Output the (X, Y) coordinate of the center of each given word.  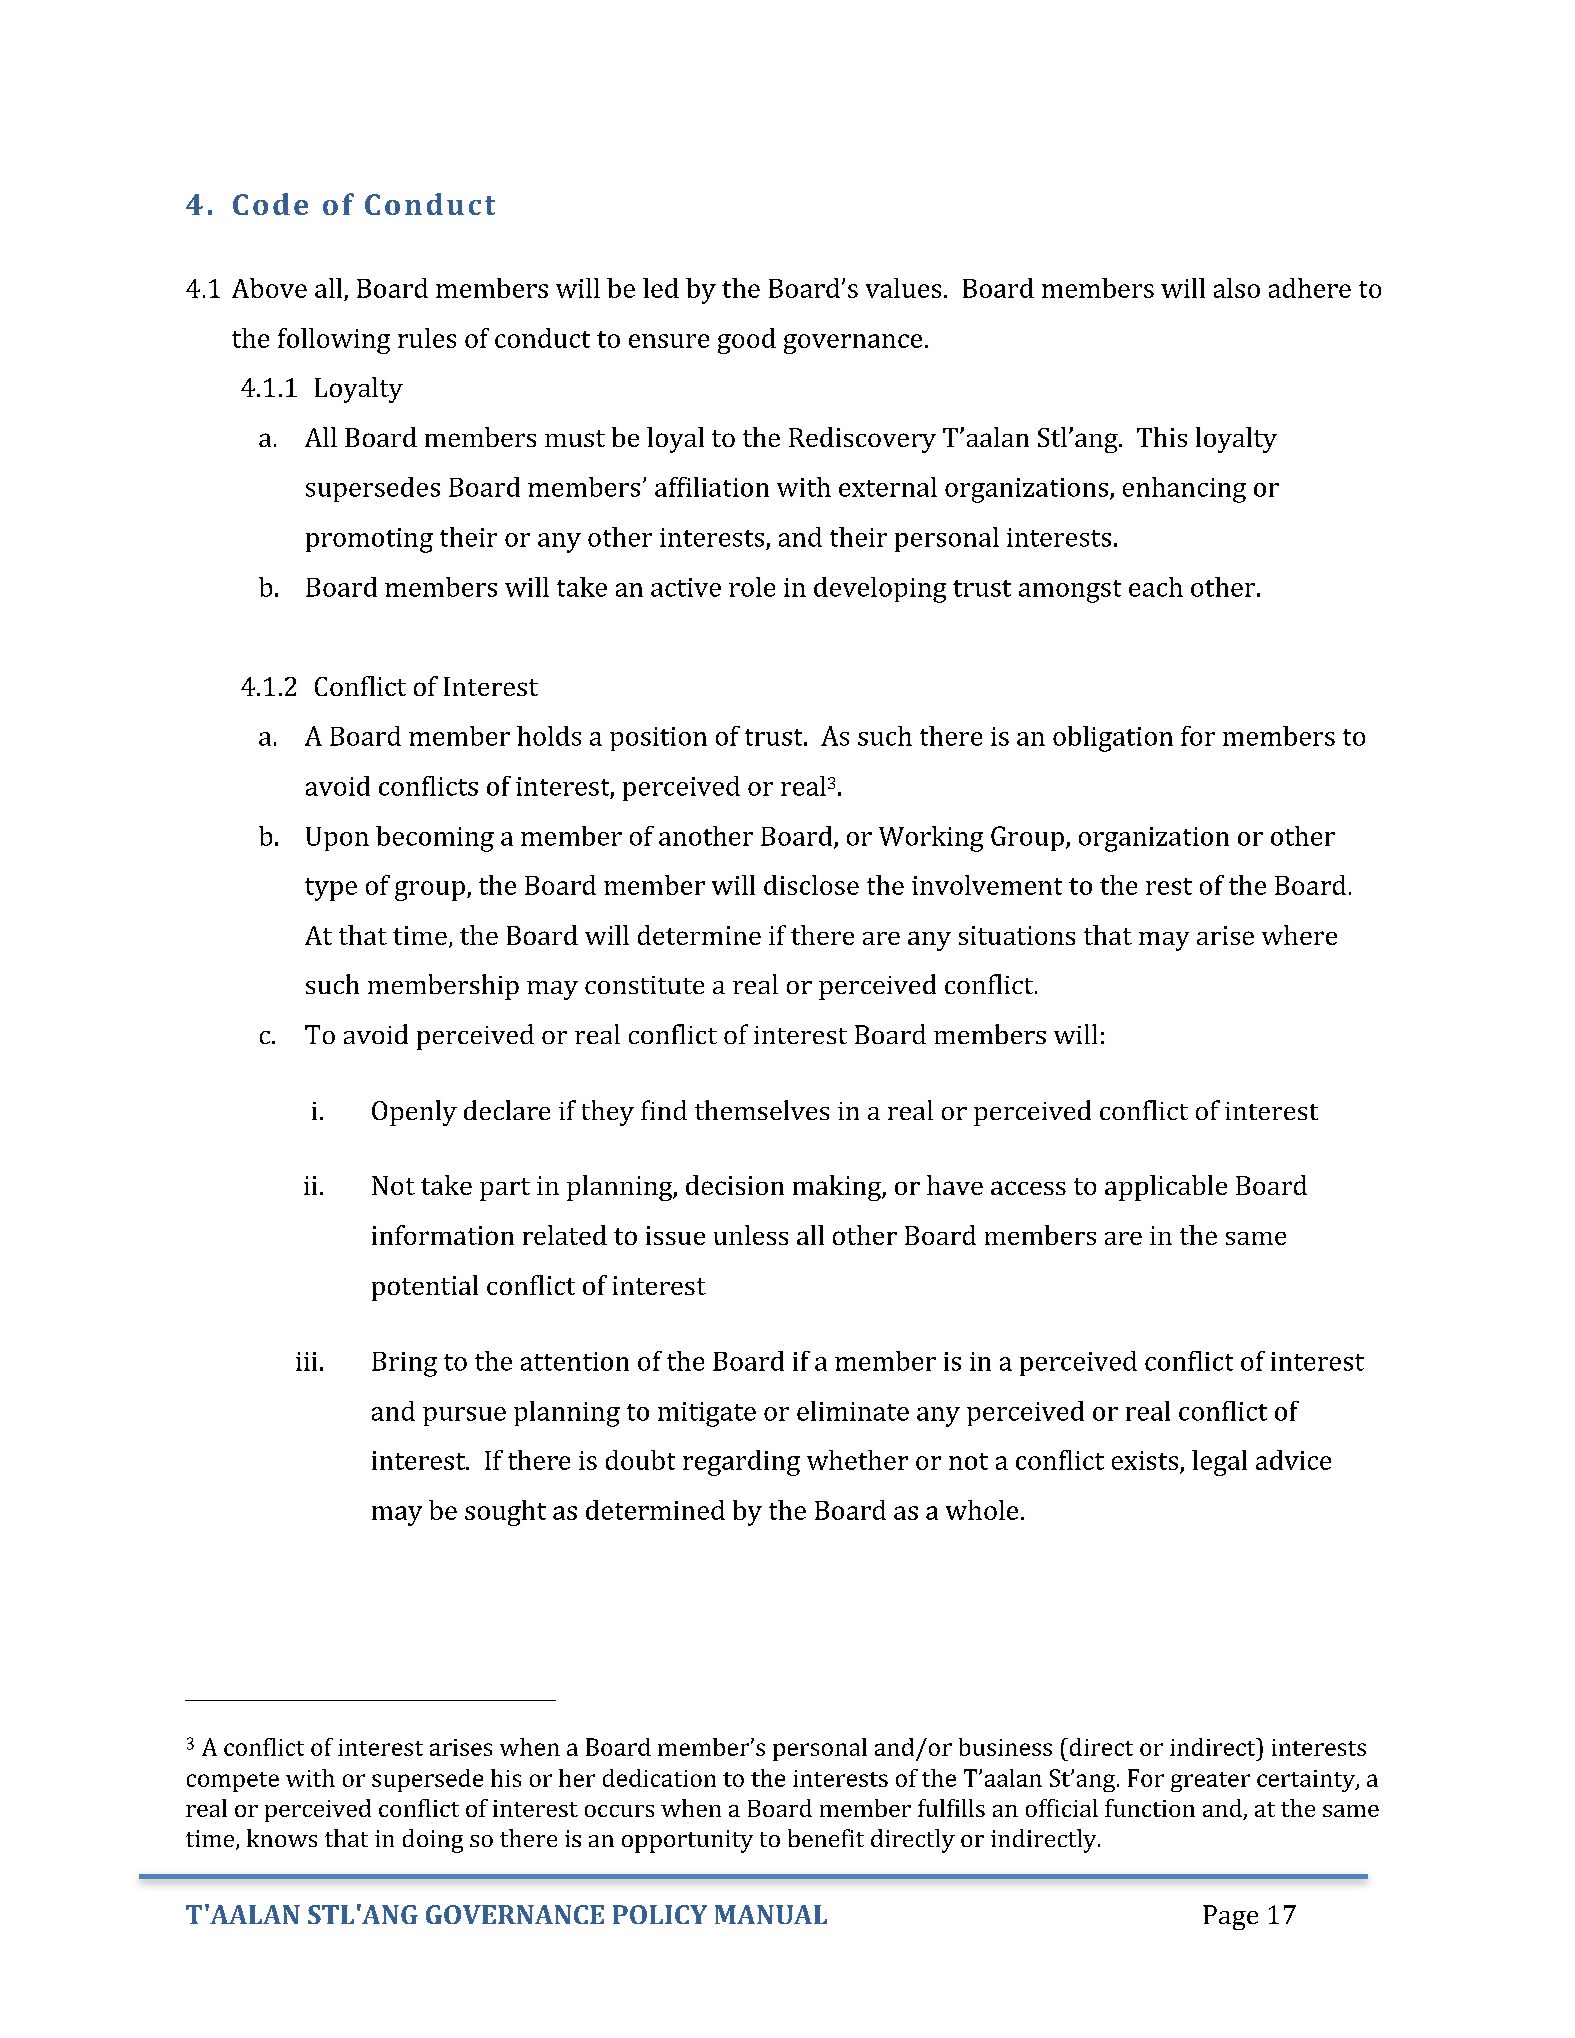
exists (1145, 1460)
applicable (1166, 1188)
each (1156, 587)
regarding (741, 1463)
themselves (762, 1110)
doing (433, 1841)
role (752, 587)
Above (269, 288)
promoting (369, 540)
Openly (414, 1113)
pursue (464, 1416)
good (747, 341)
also (1237, 288)
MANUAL (771, 1914)
